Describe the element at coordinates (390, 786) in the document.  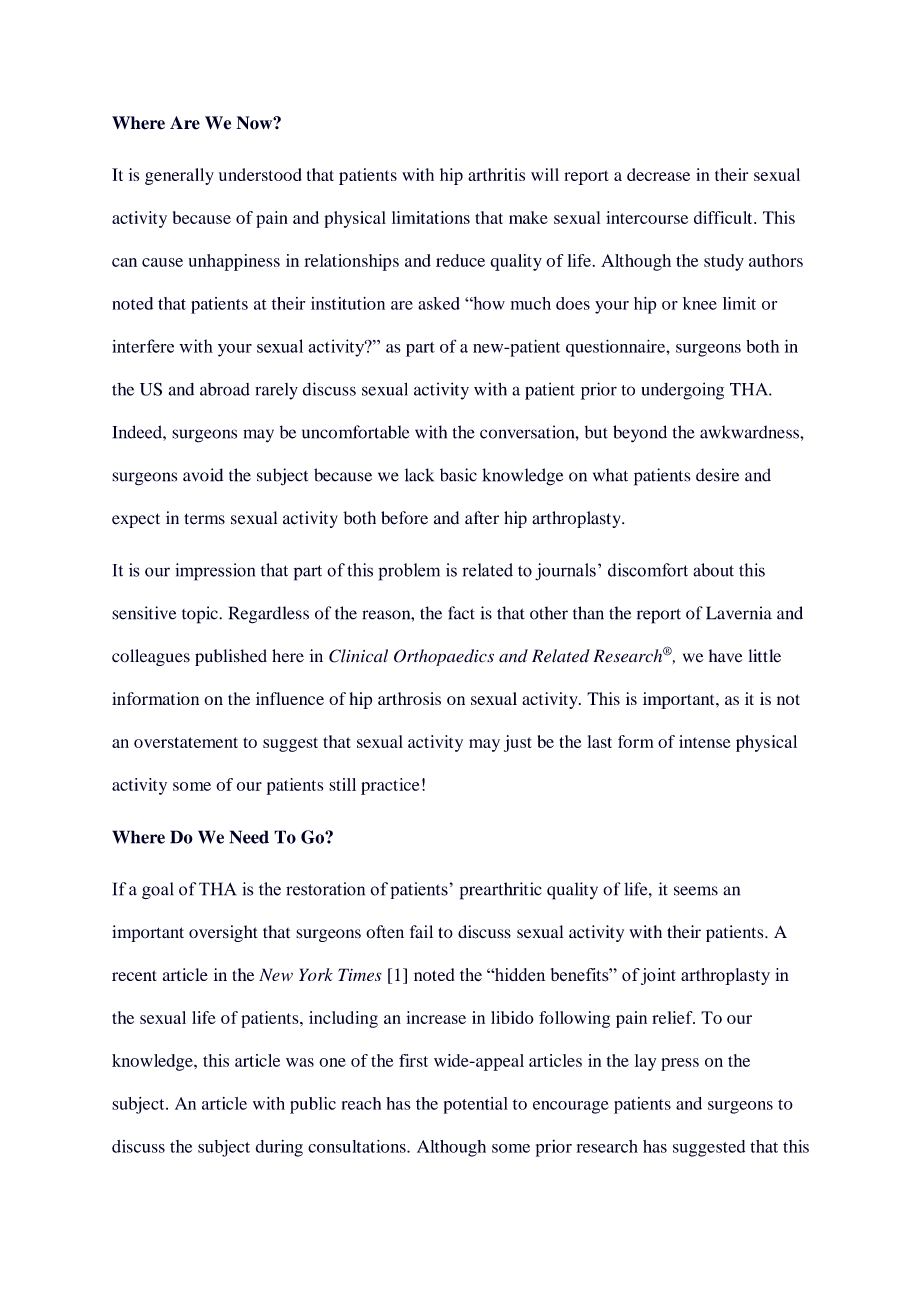
I see `practice` at that location.
